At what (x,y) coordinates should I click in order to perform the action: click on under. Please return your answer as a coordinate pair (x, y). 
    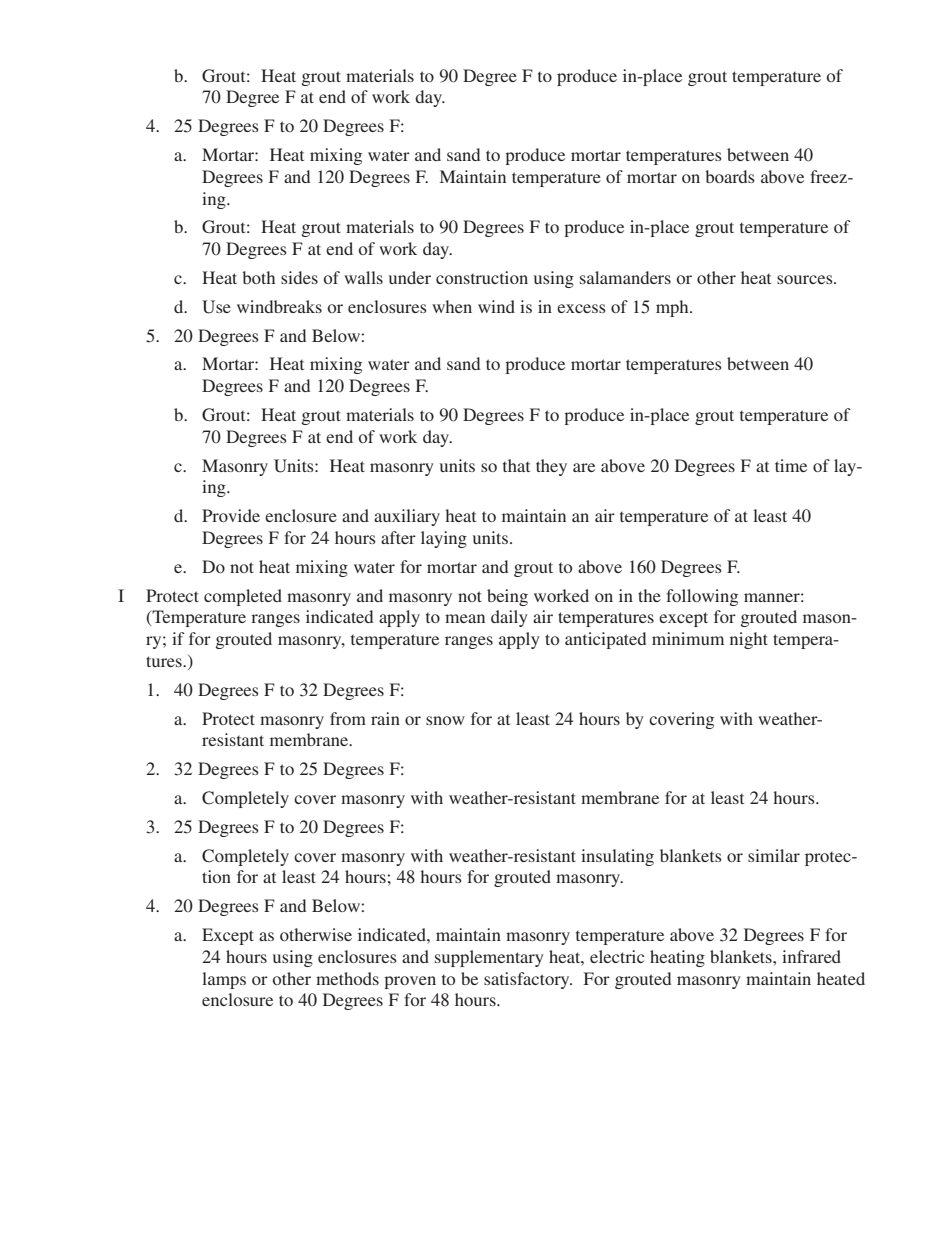
    Looking at the image, I should click on (410, 277).
